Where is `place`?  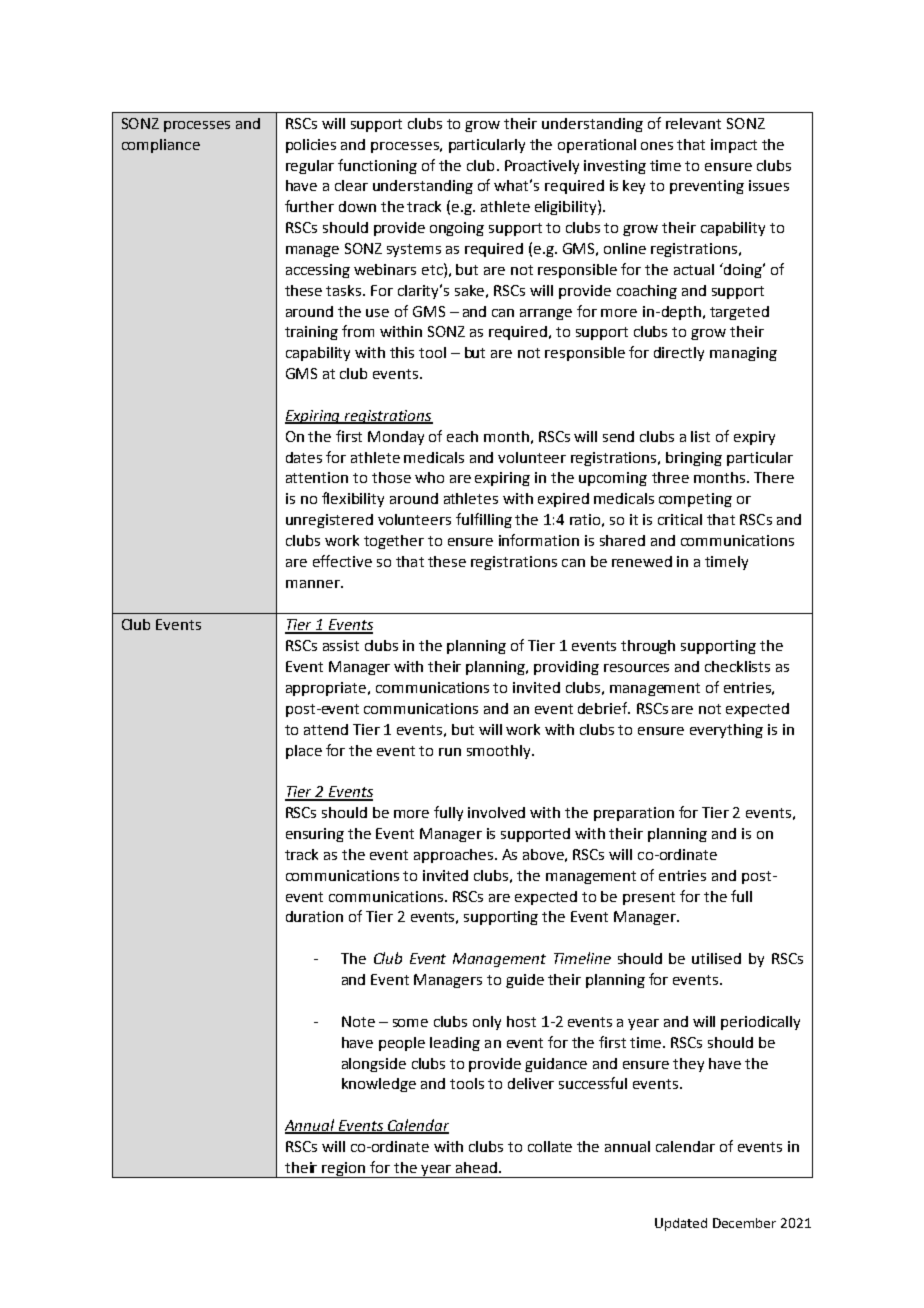 place is located at coordinates (304, 752).
